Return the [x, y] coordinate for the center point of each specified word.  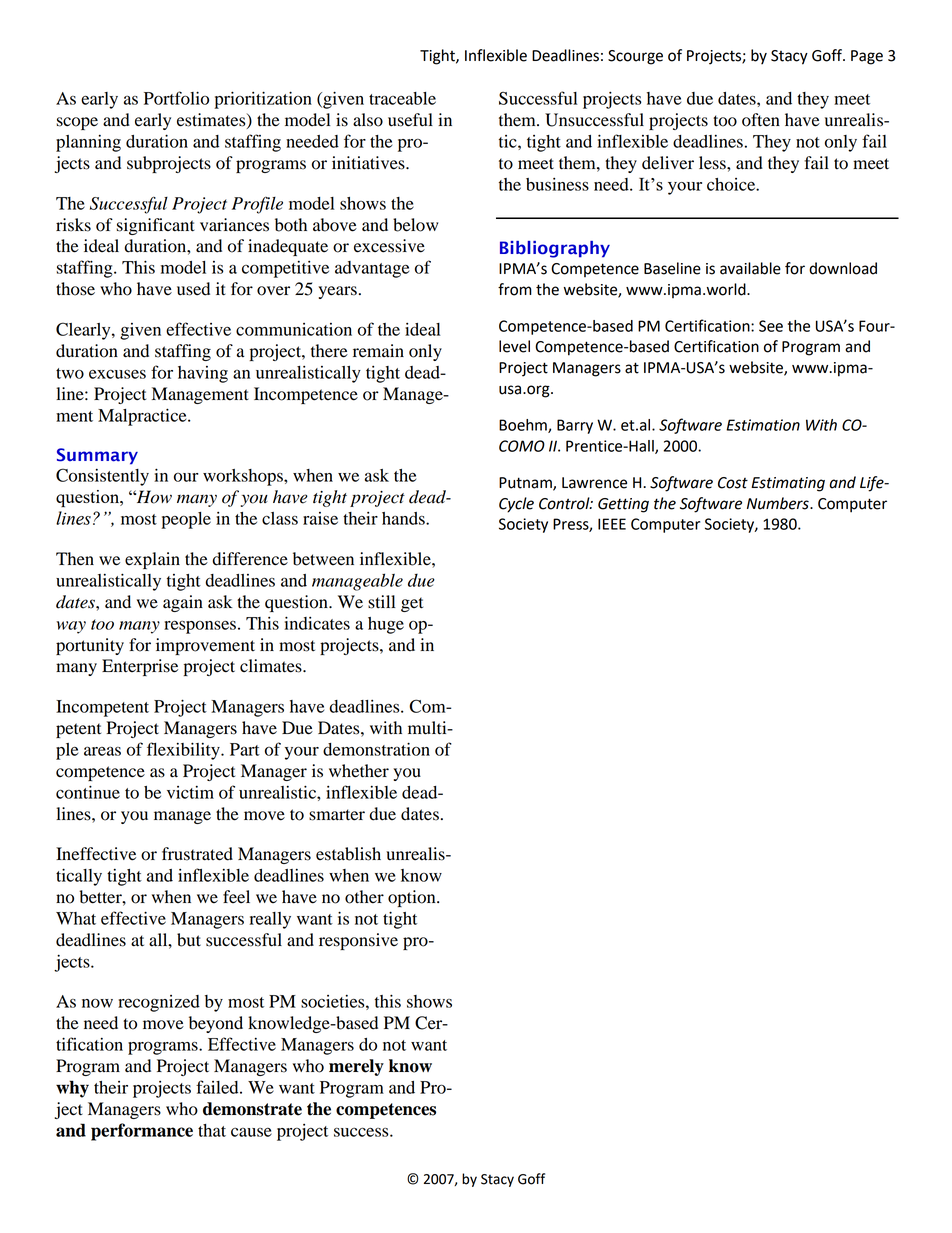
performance [142, 1132]
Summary [97, 456]
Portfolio [176, 98]
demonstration [376, 749]
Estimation [763, 425]
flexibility [184, 751]
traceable [402, 98]
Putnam [526, 483]
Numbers [779, 503]
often [761, 120]
